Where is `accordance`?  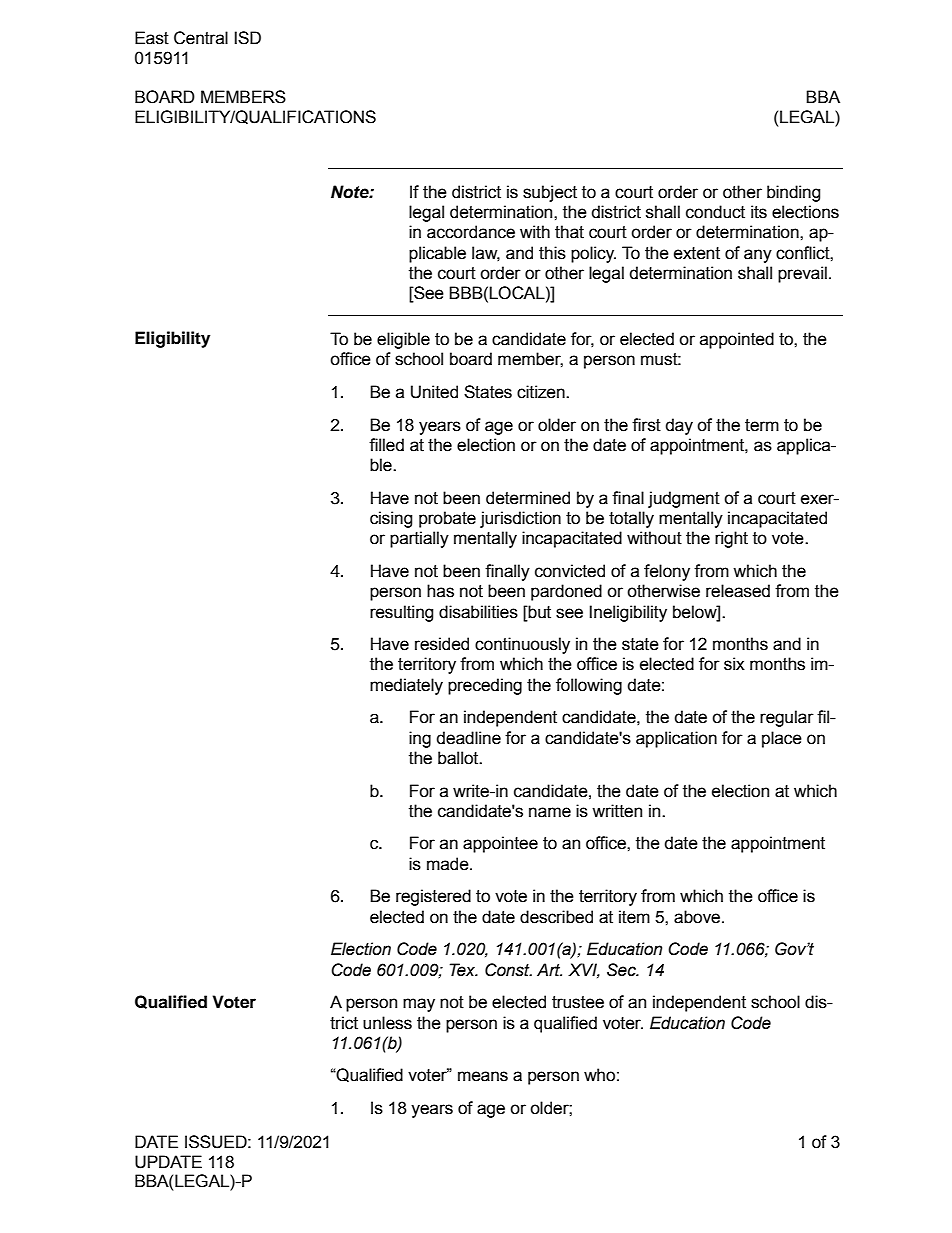
accordance is located at coordinates (471, 232).
